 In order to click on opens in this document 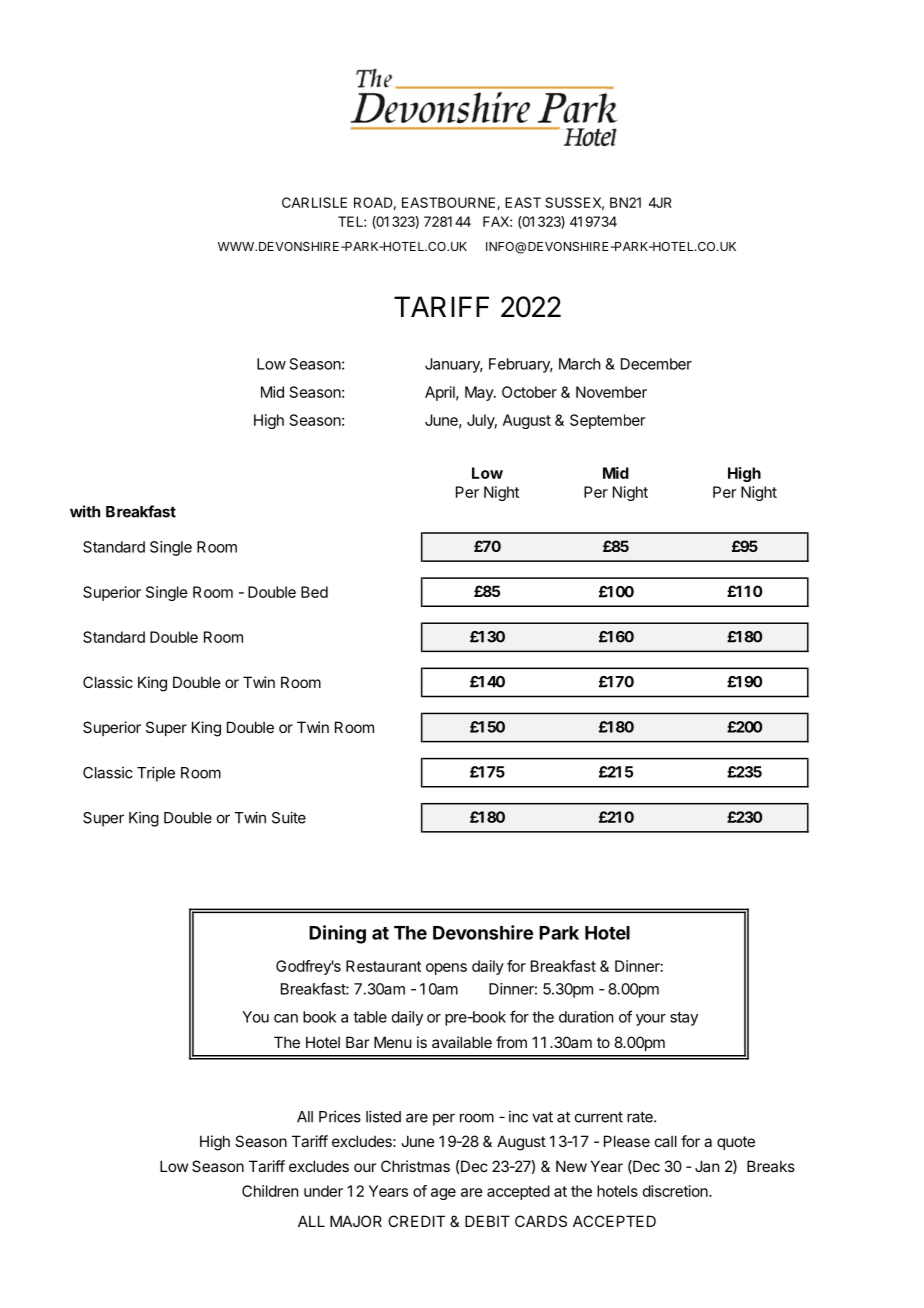, I will do `click(446, 969)`.
